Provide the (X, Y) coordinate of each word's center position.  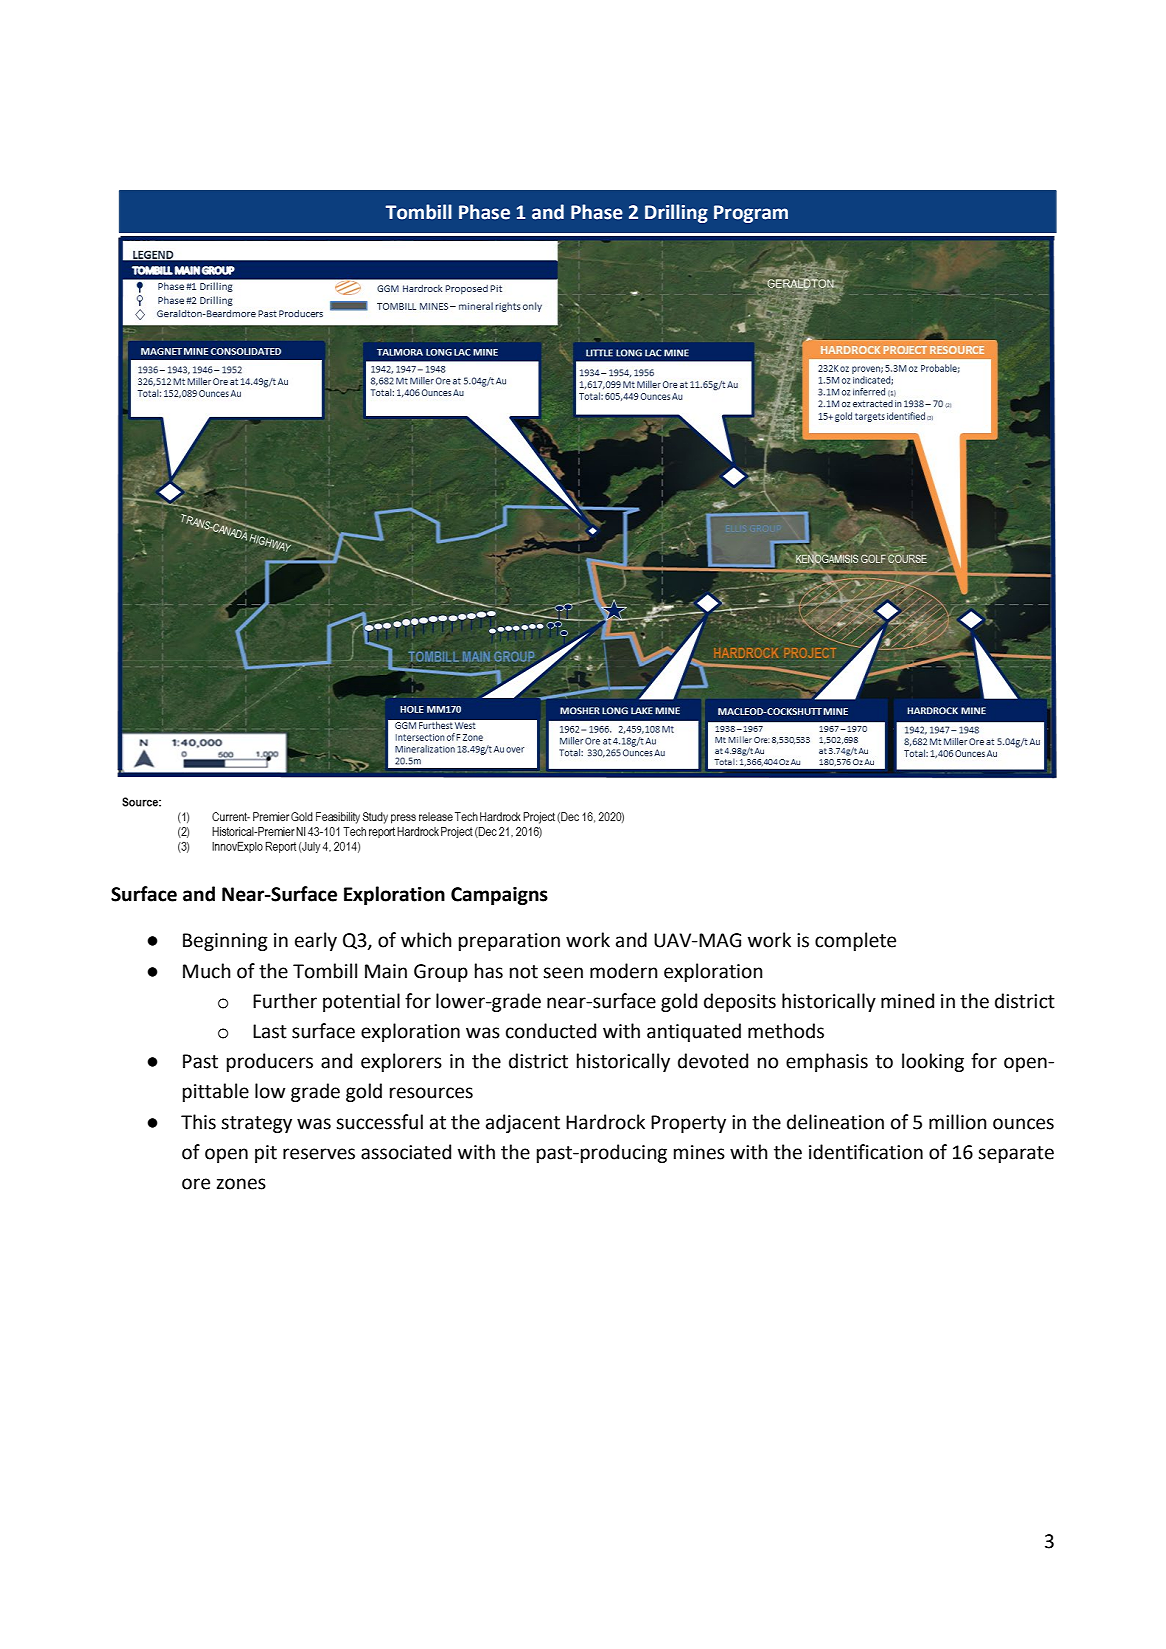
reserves (319, 1154)
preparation (509, 942)
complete (855, 941)
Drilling (676, 213)
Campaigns (499, 896)
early (316, 941)
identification (866, 1152)
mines (699, 1152)
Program (751, 214)
